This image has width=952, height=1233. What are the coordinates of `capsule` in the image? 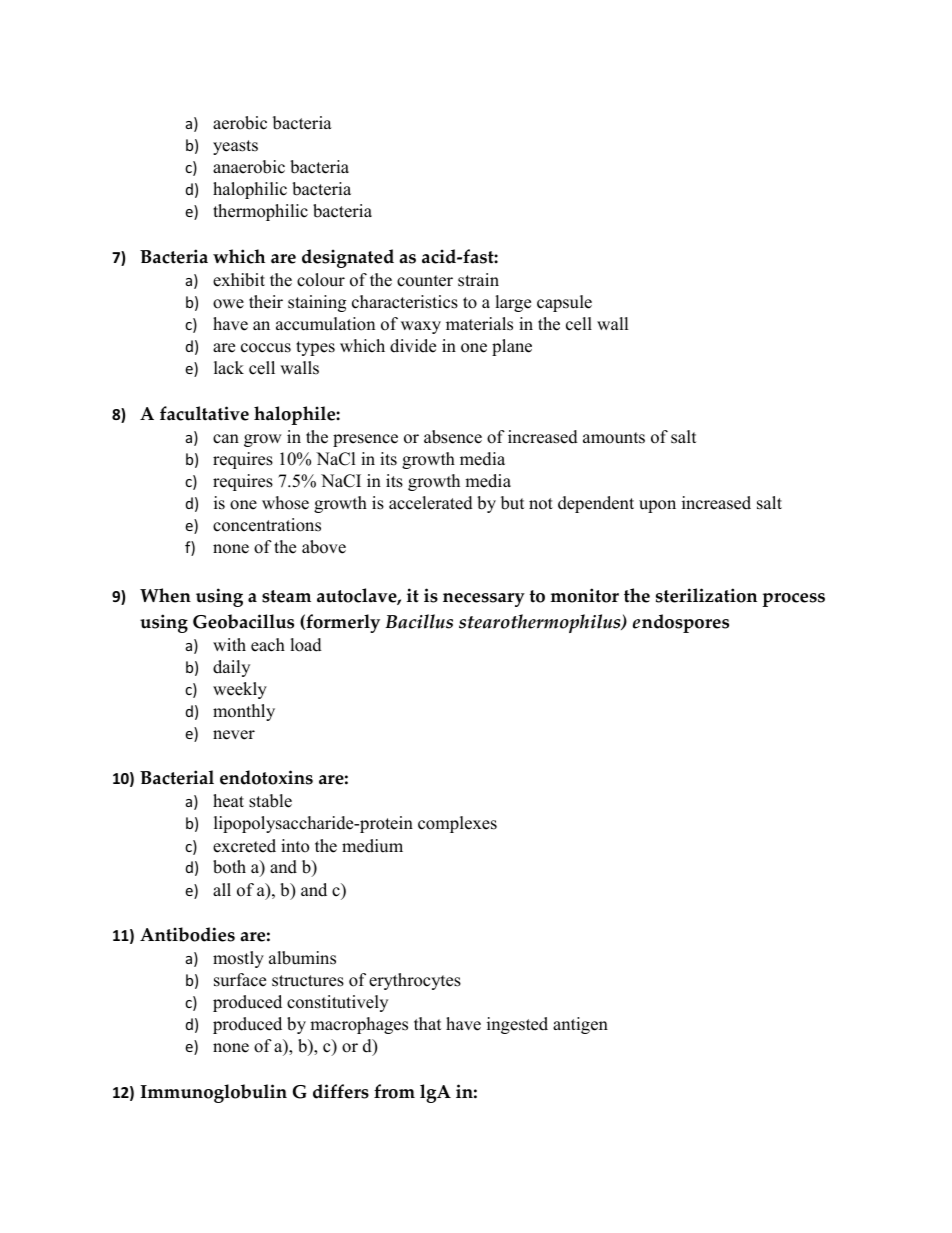 It's located at (564, 303).
